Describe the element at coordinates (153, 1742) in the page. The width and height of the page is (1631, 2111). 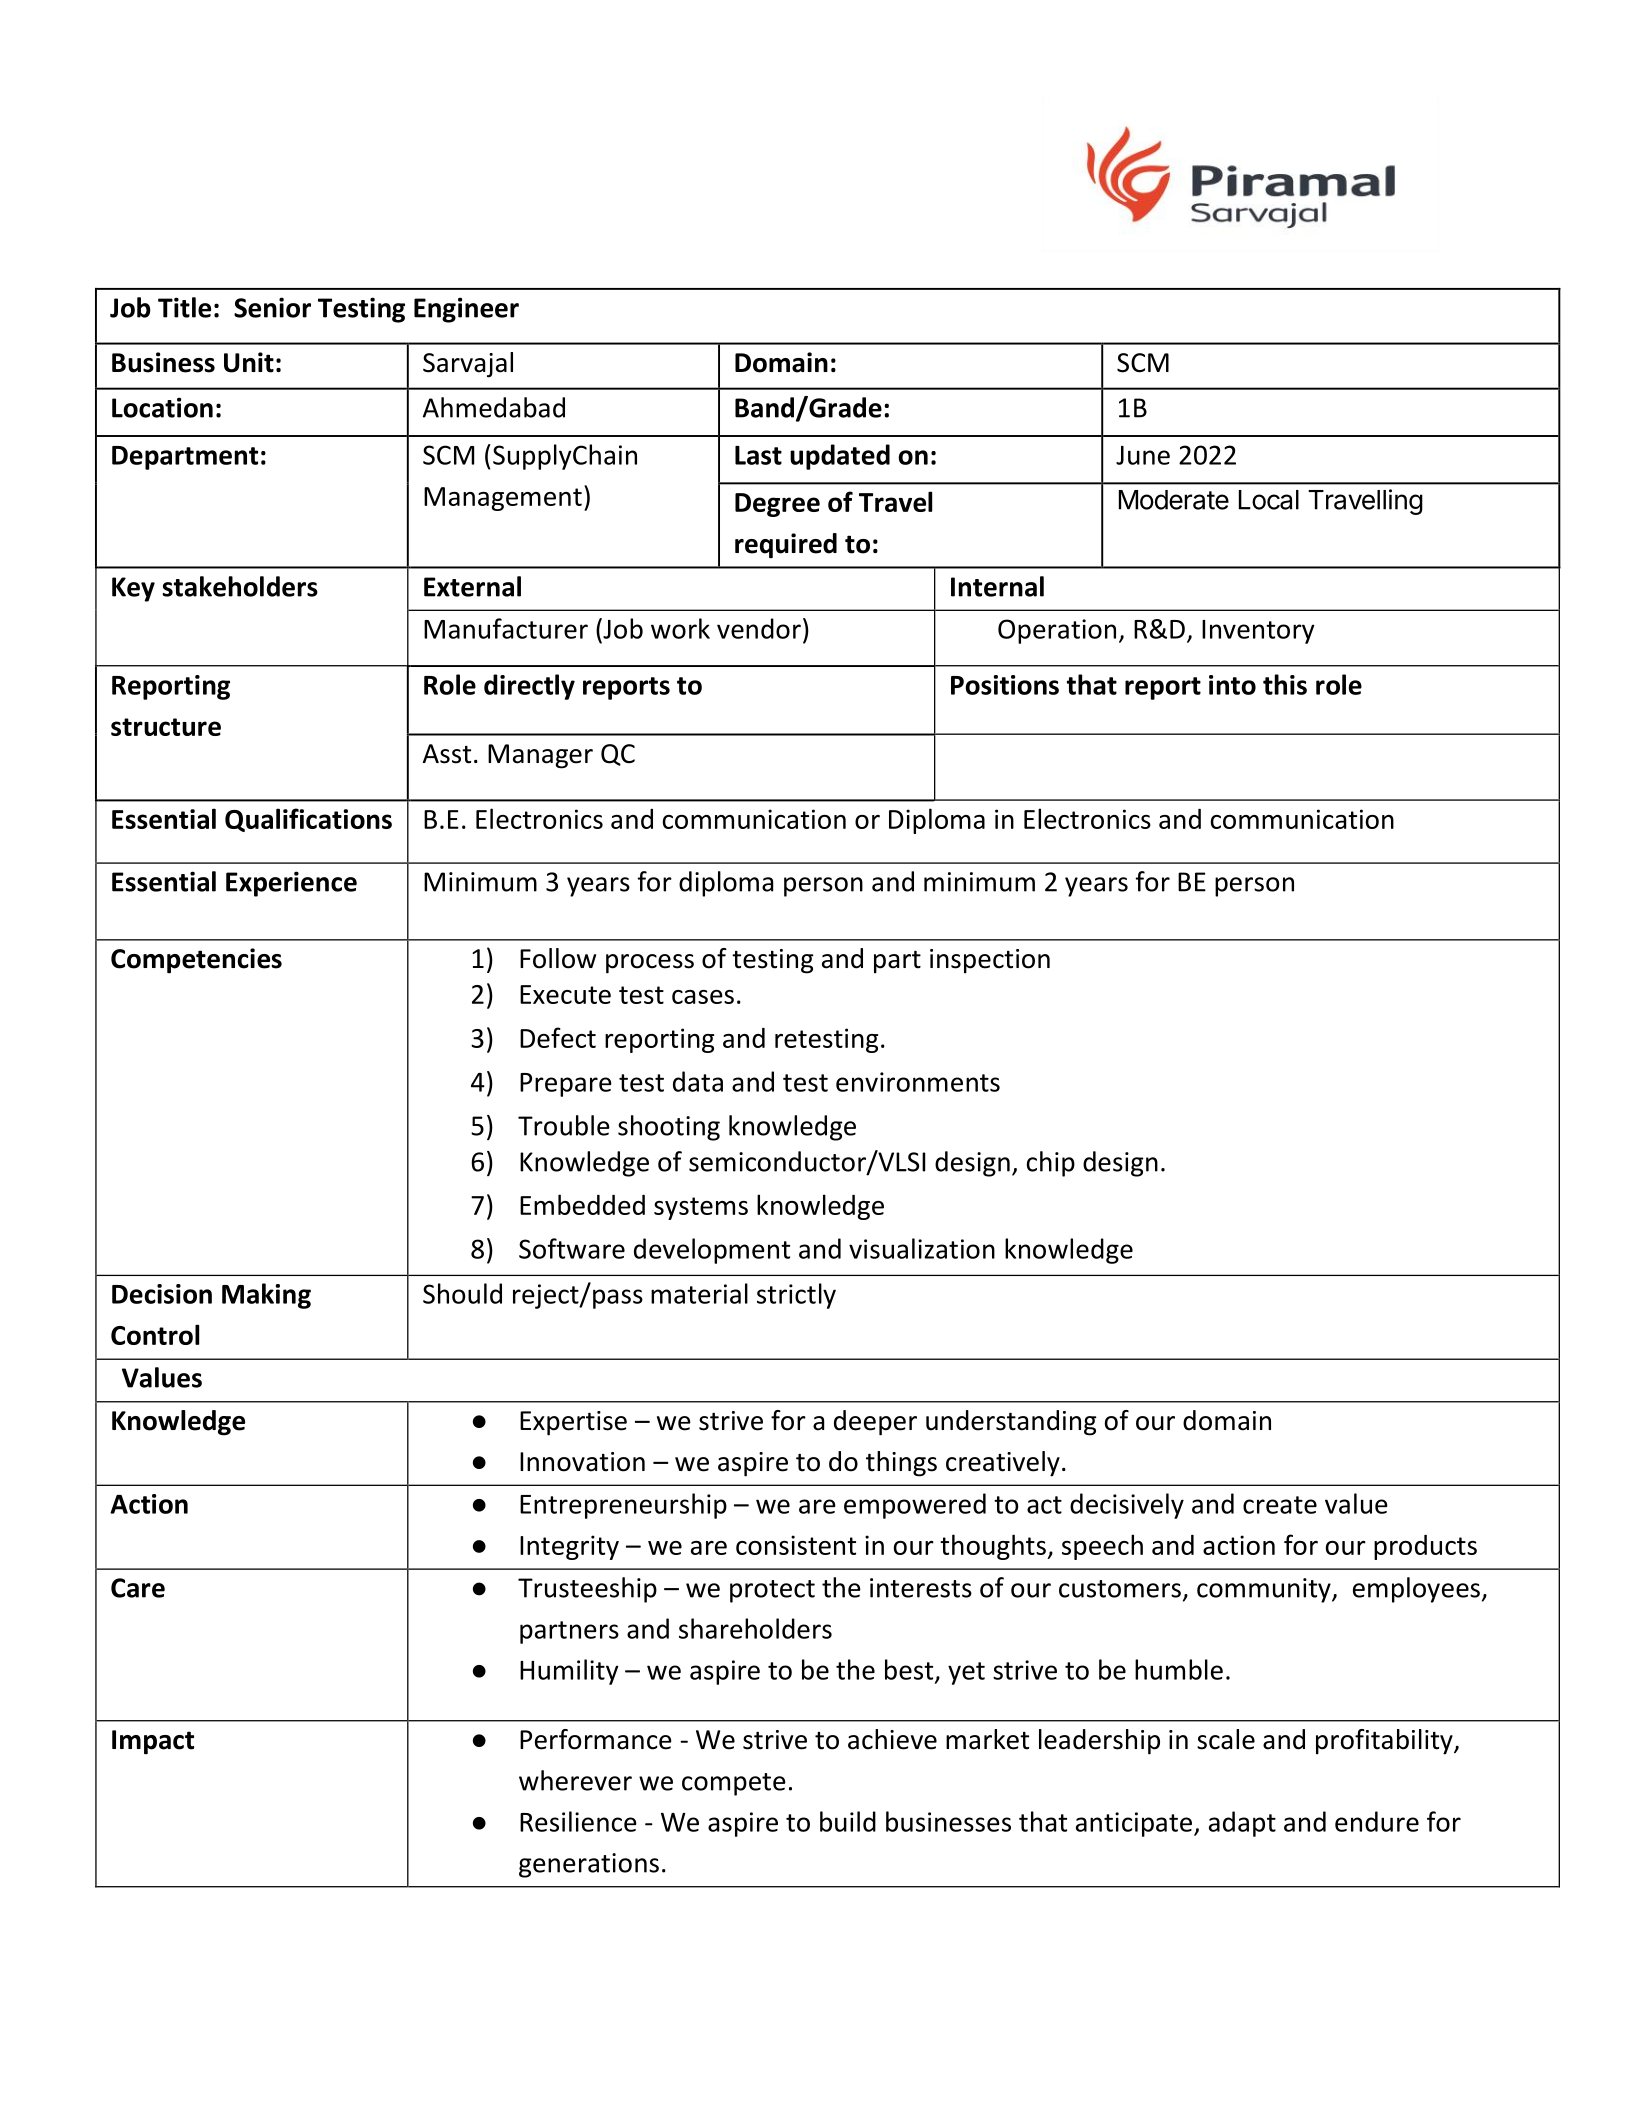
I see `Impact` at that location.
